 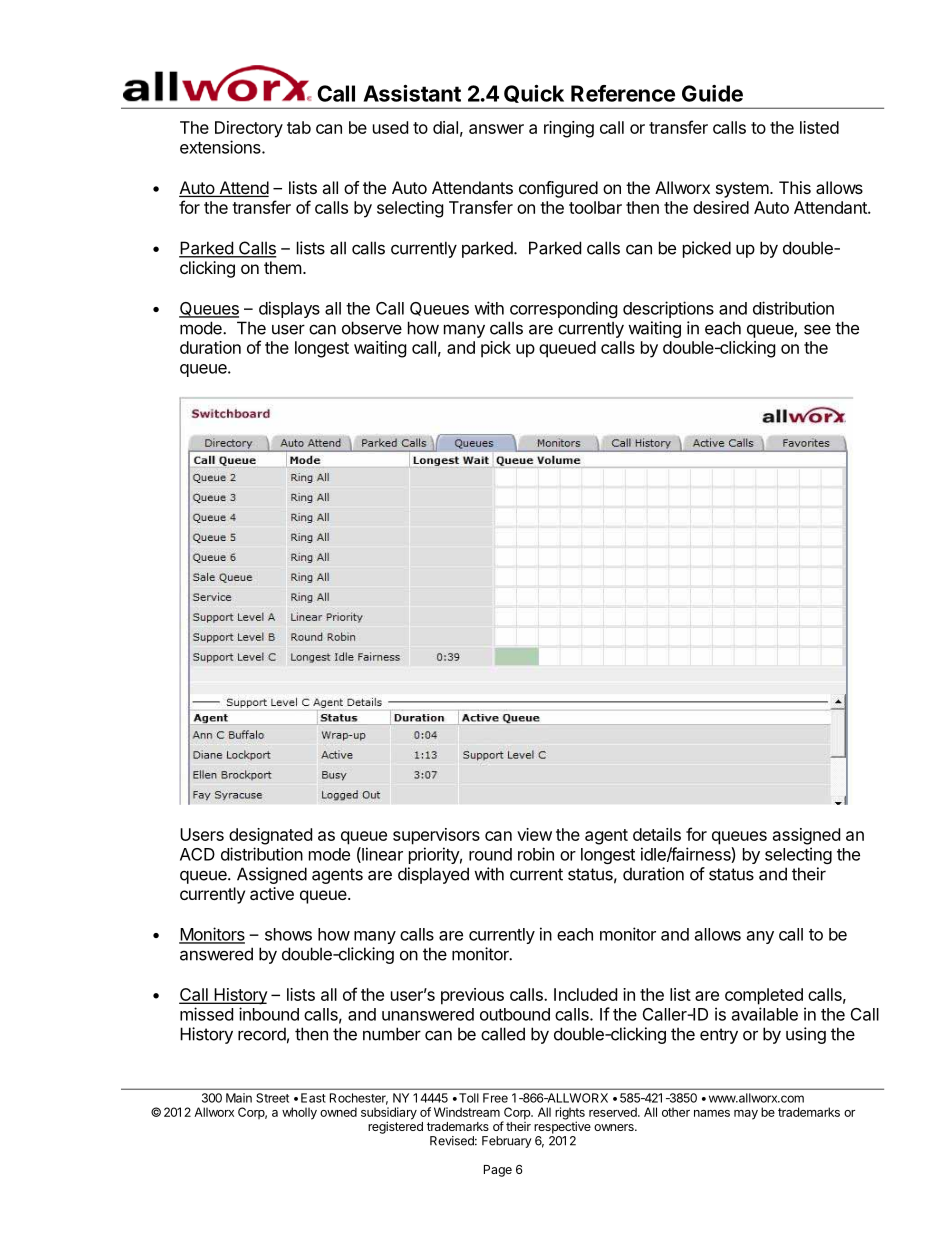 What do you see at coordinates (299, 1113) in the page?
I see `wholly` at bounding box center [299, 1113].
